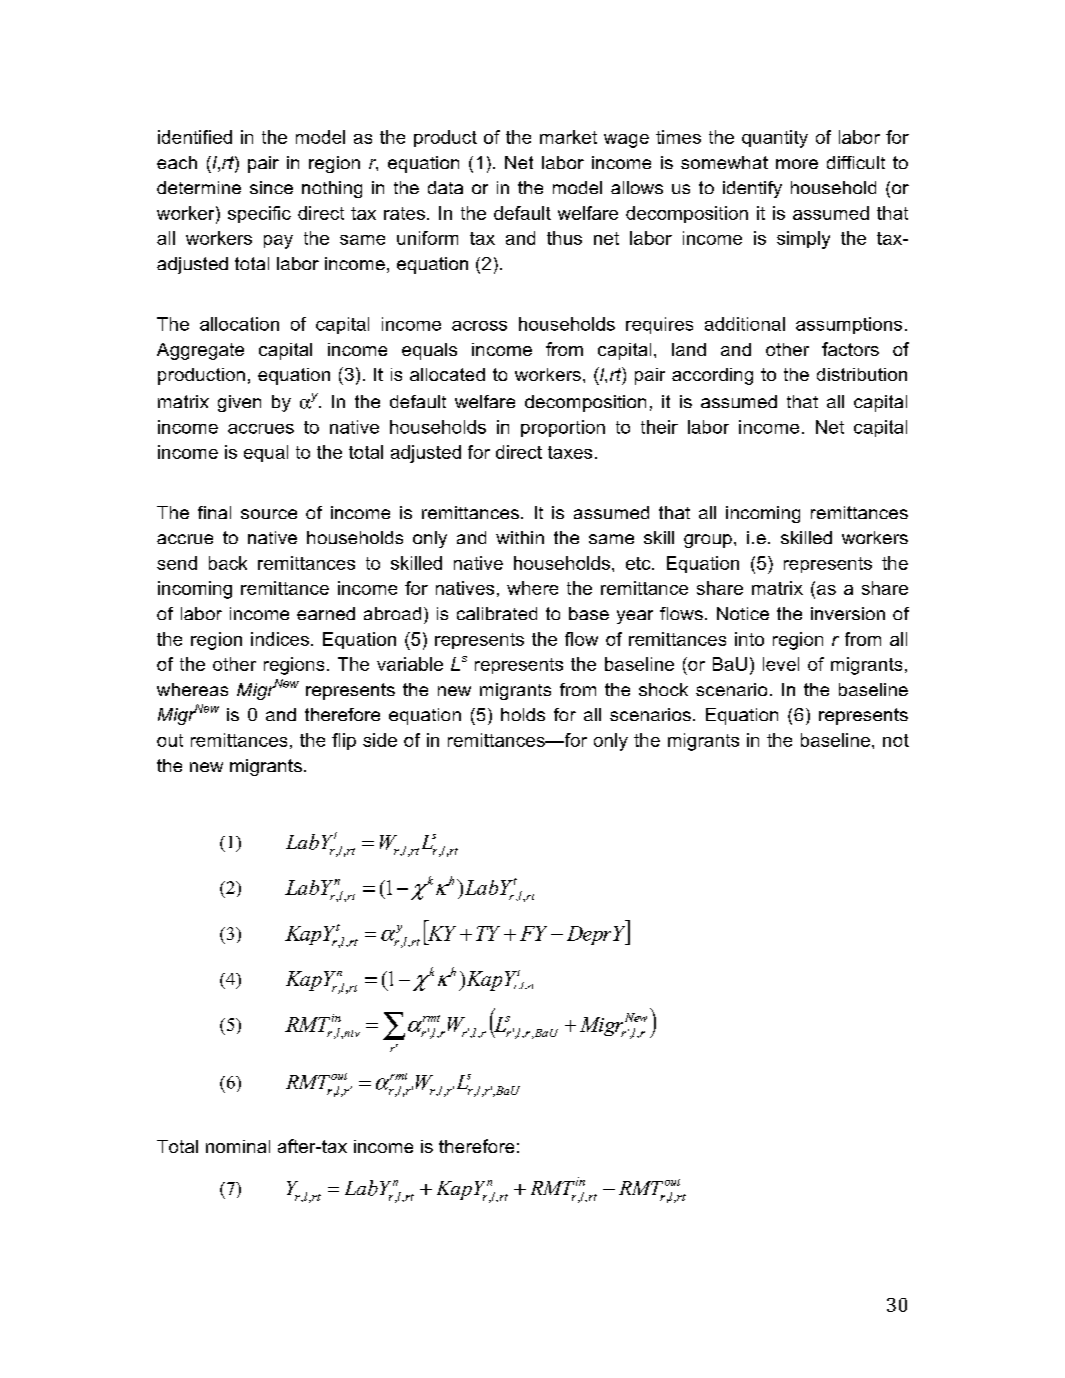  Describe the element at coordinates (797, 164) in the page. I see `more` at that location.
